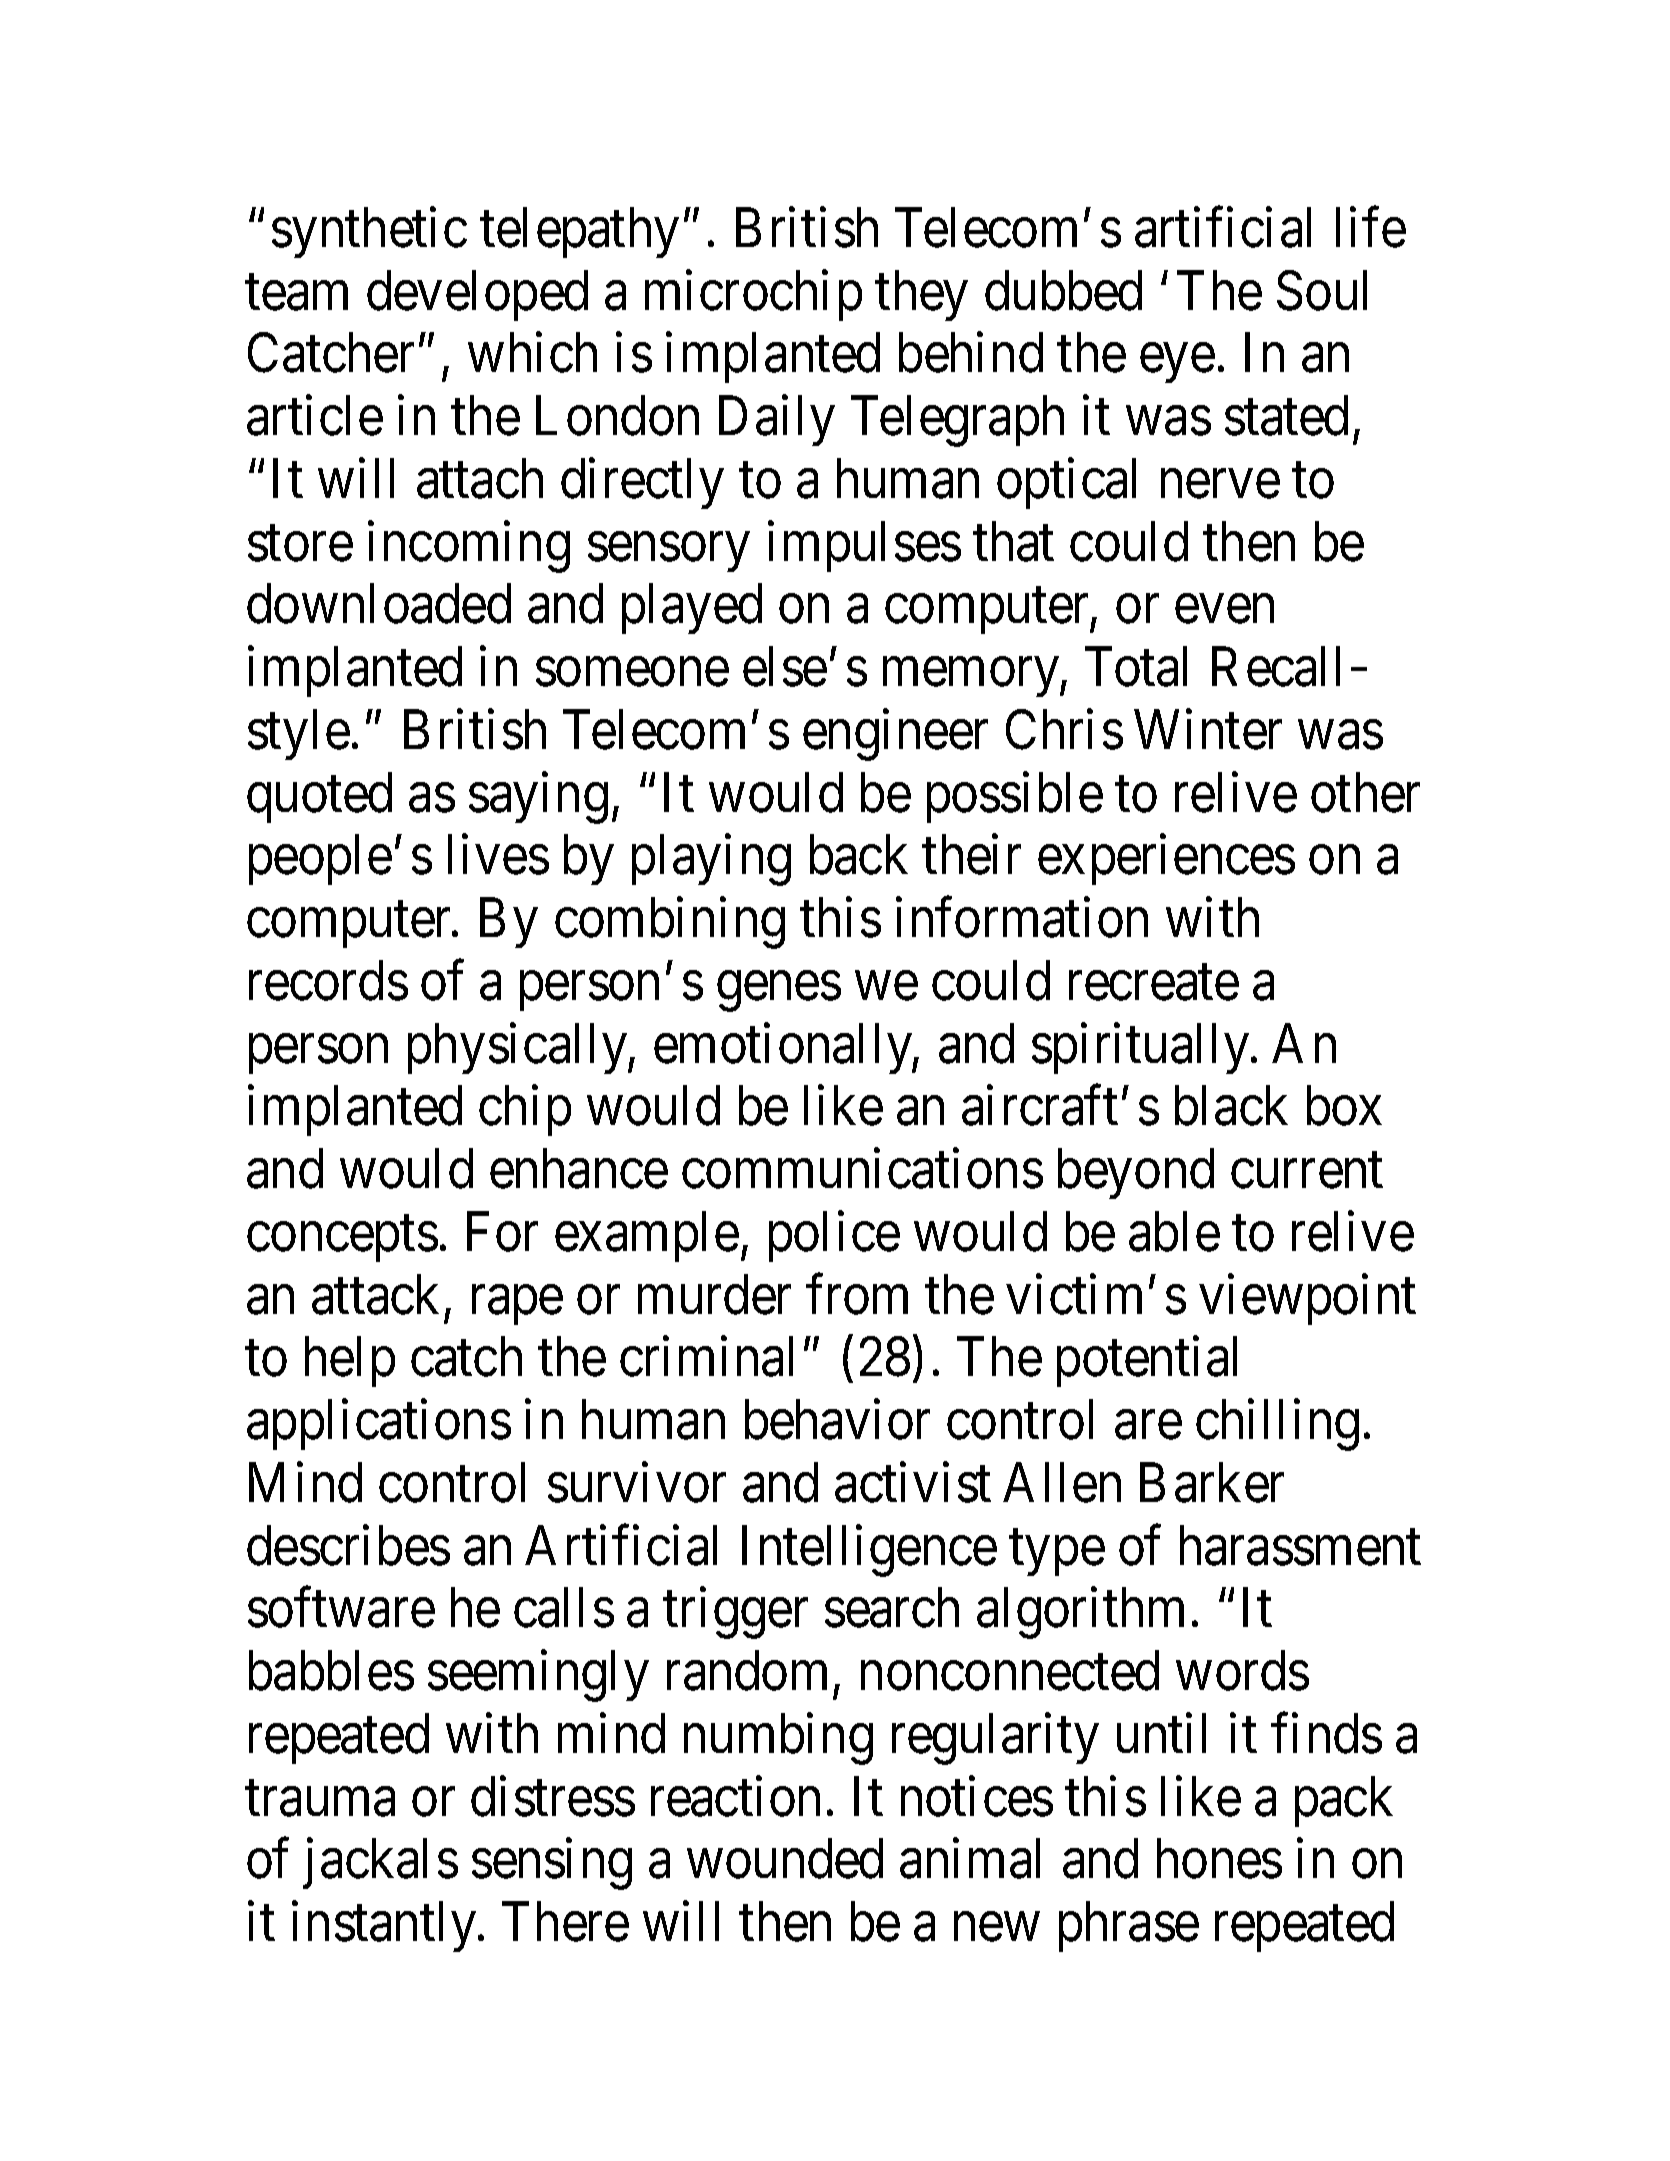 This screenshot has width=1670, height=2161. I want to click on they, so click(921, 295).
